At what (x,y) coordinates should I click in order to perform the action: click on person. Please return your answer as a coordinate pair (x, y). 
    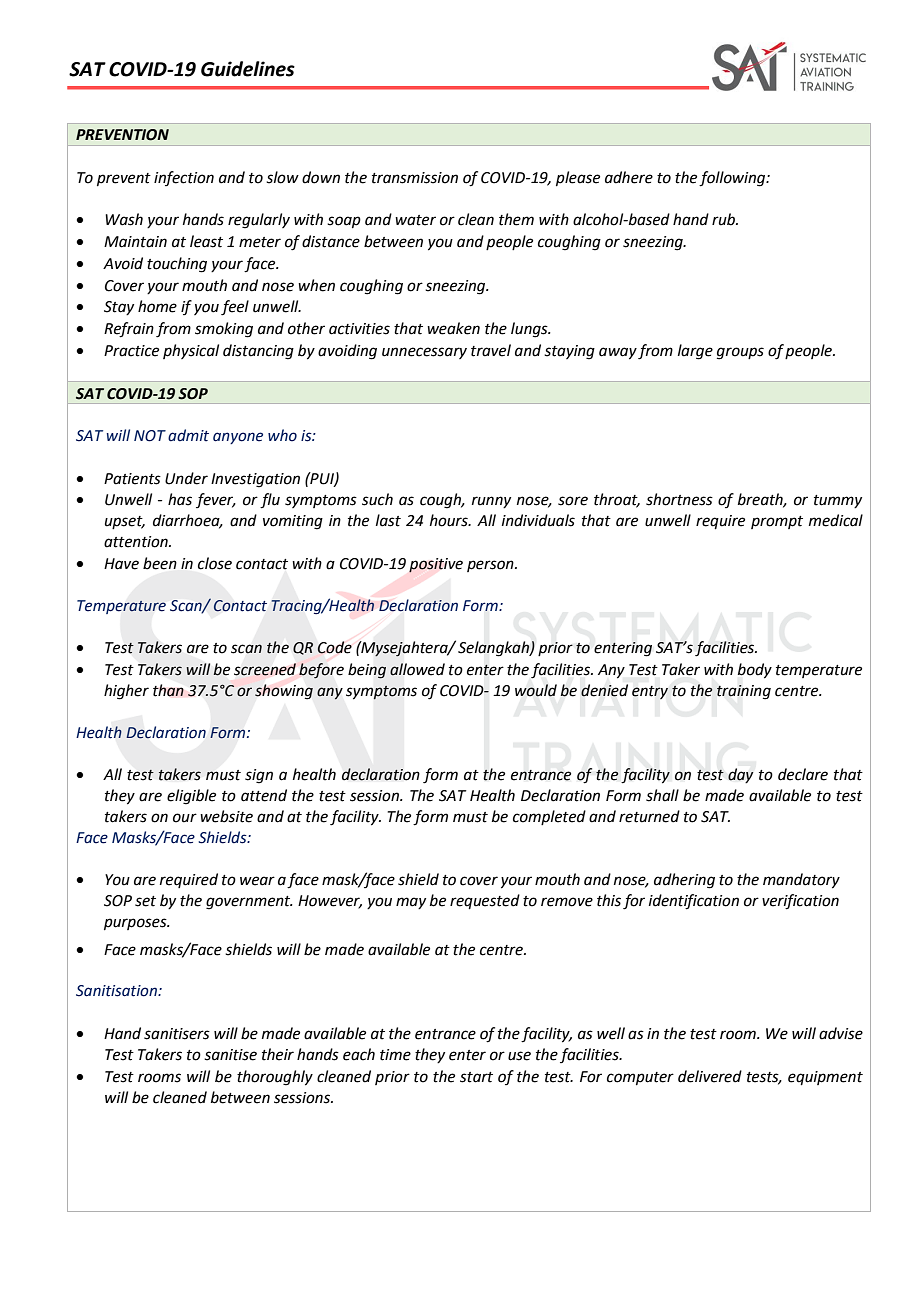
    Looking at the image, I should click on (491, 566).
